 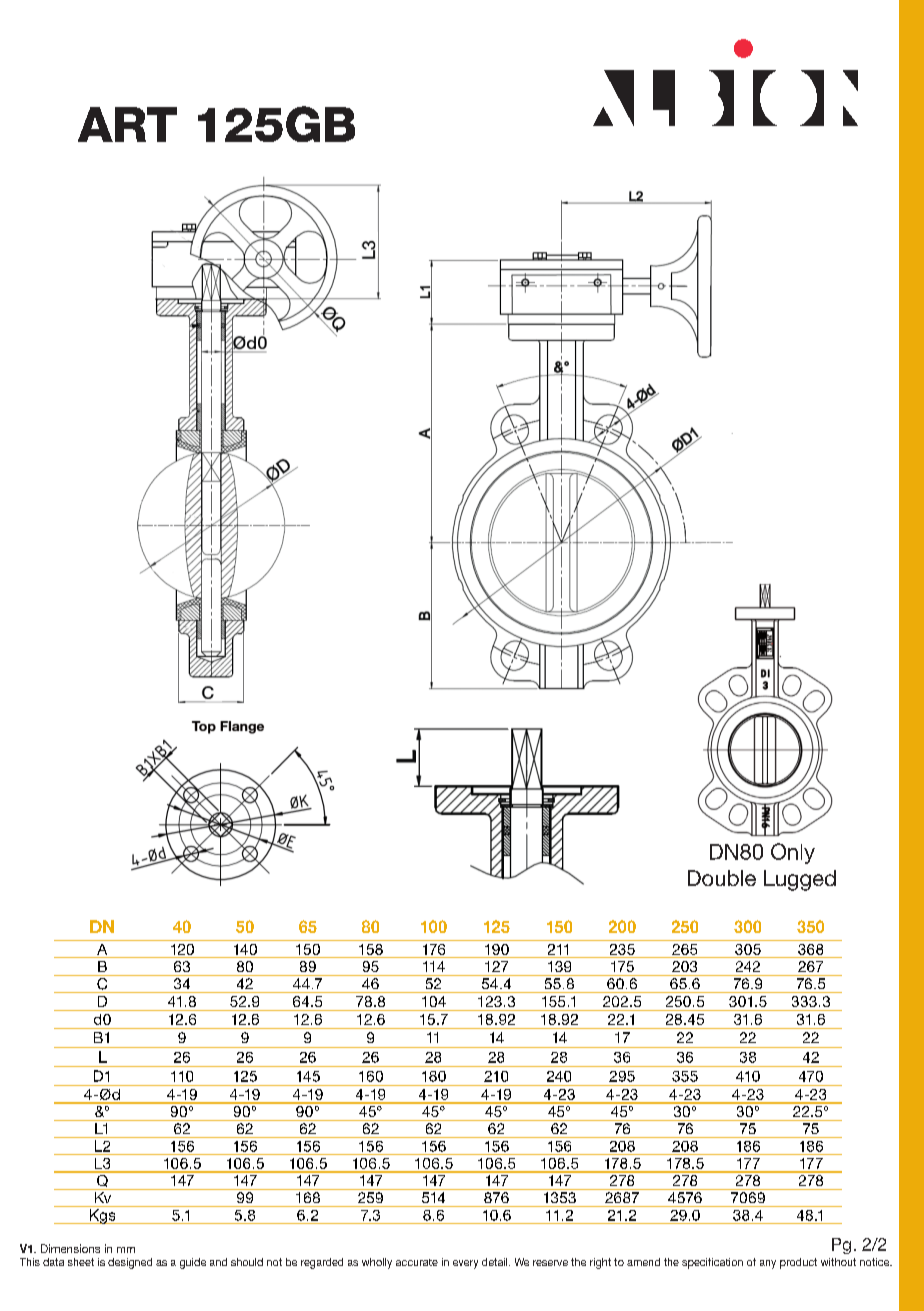 What do you see at coordinates (81, 1262) in the screenshot?
I see `sheet` at bounding box center [81, 1262].
